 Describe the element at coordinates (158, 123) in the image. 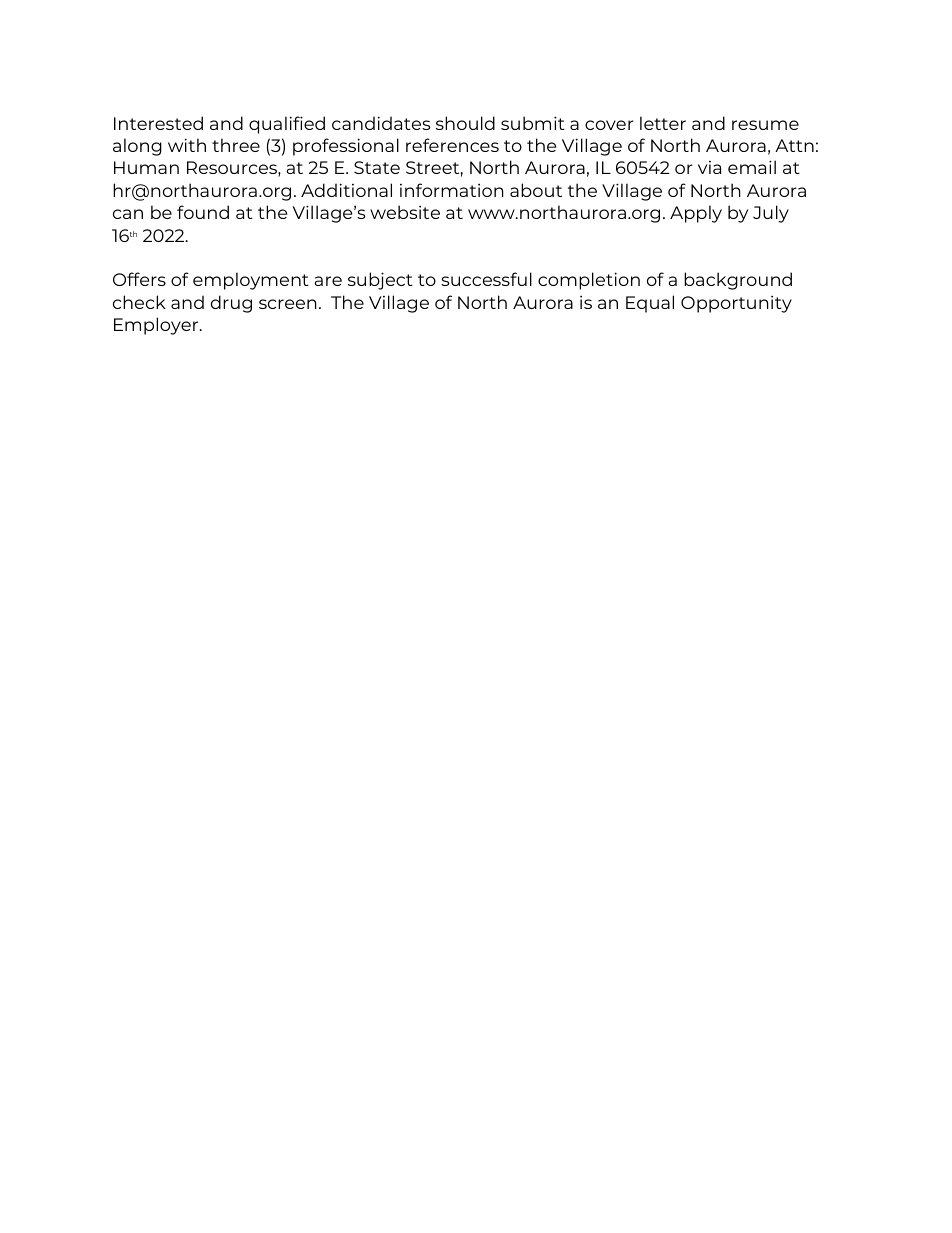

I see `Interested` at that location.
